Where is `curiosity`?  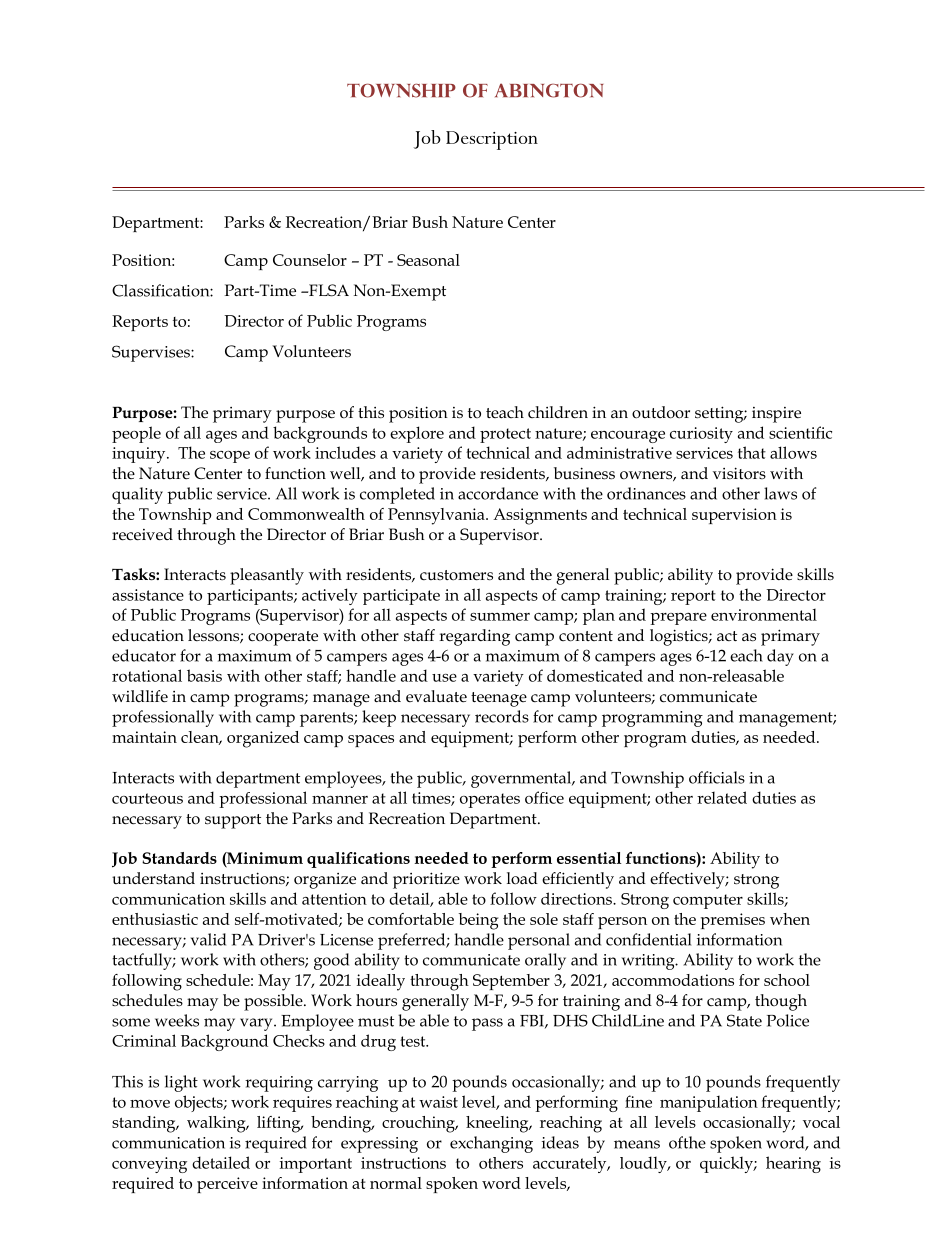 curiosity is located at coordinates (701, 435).
